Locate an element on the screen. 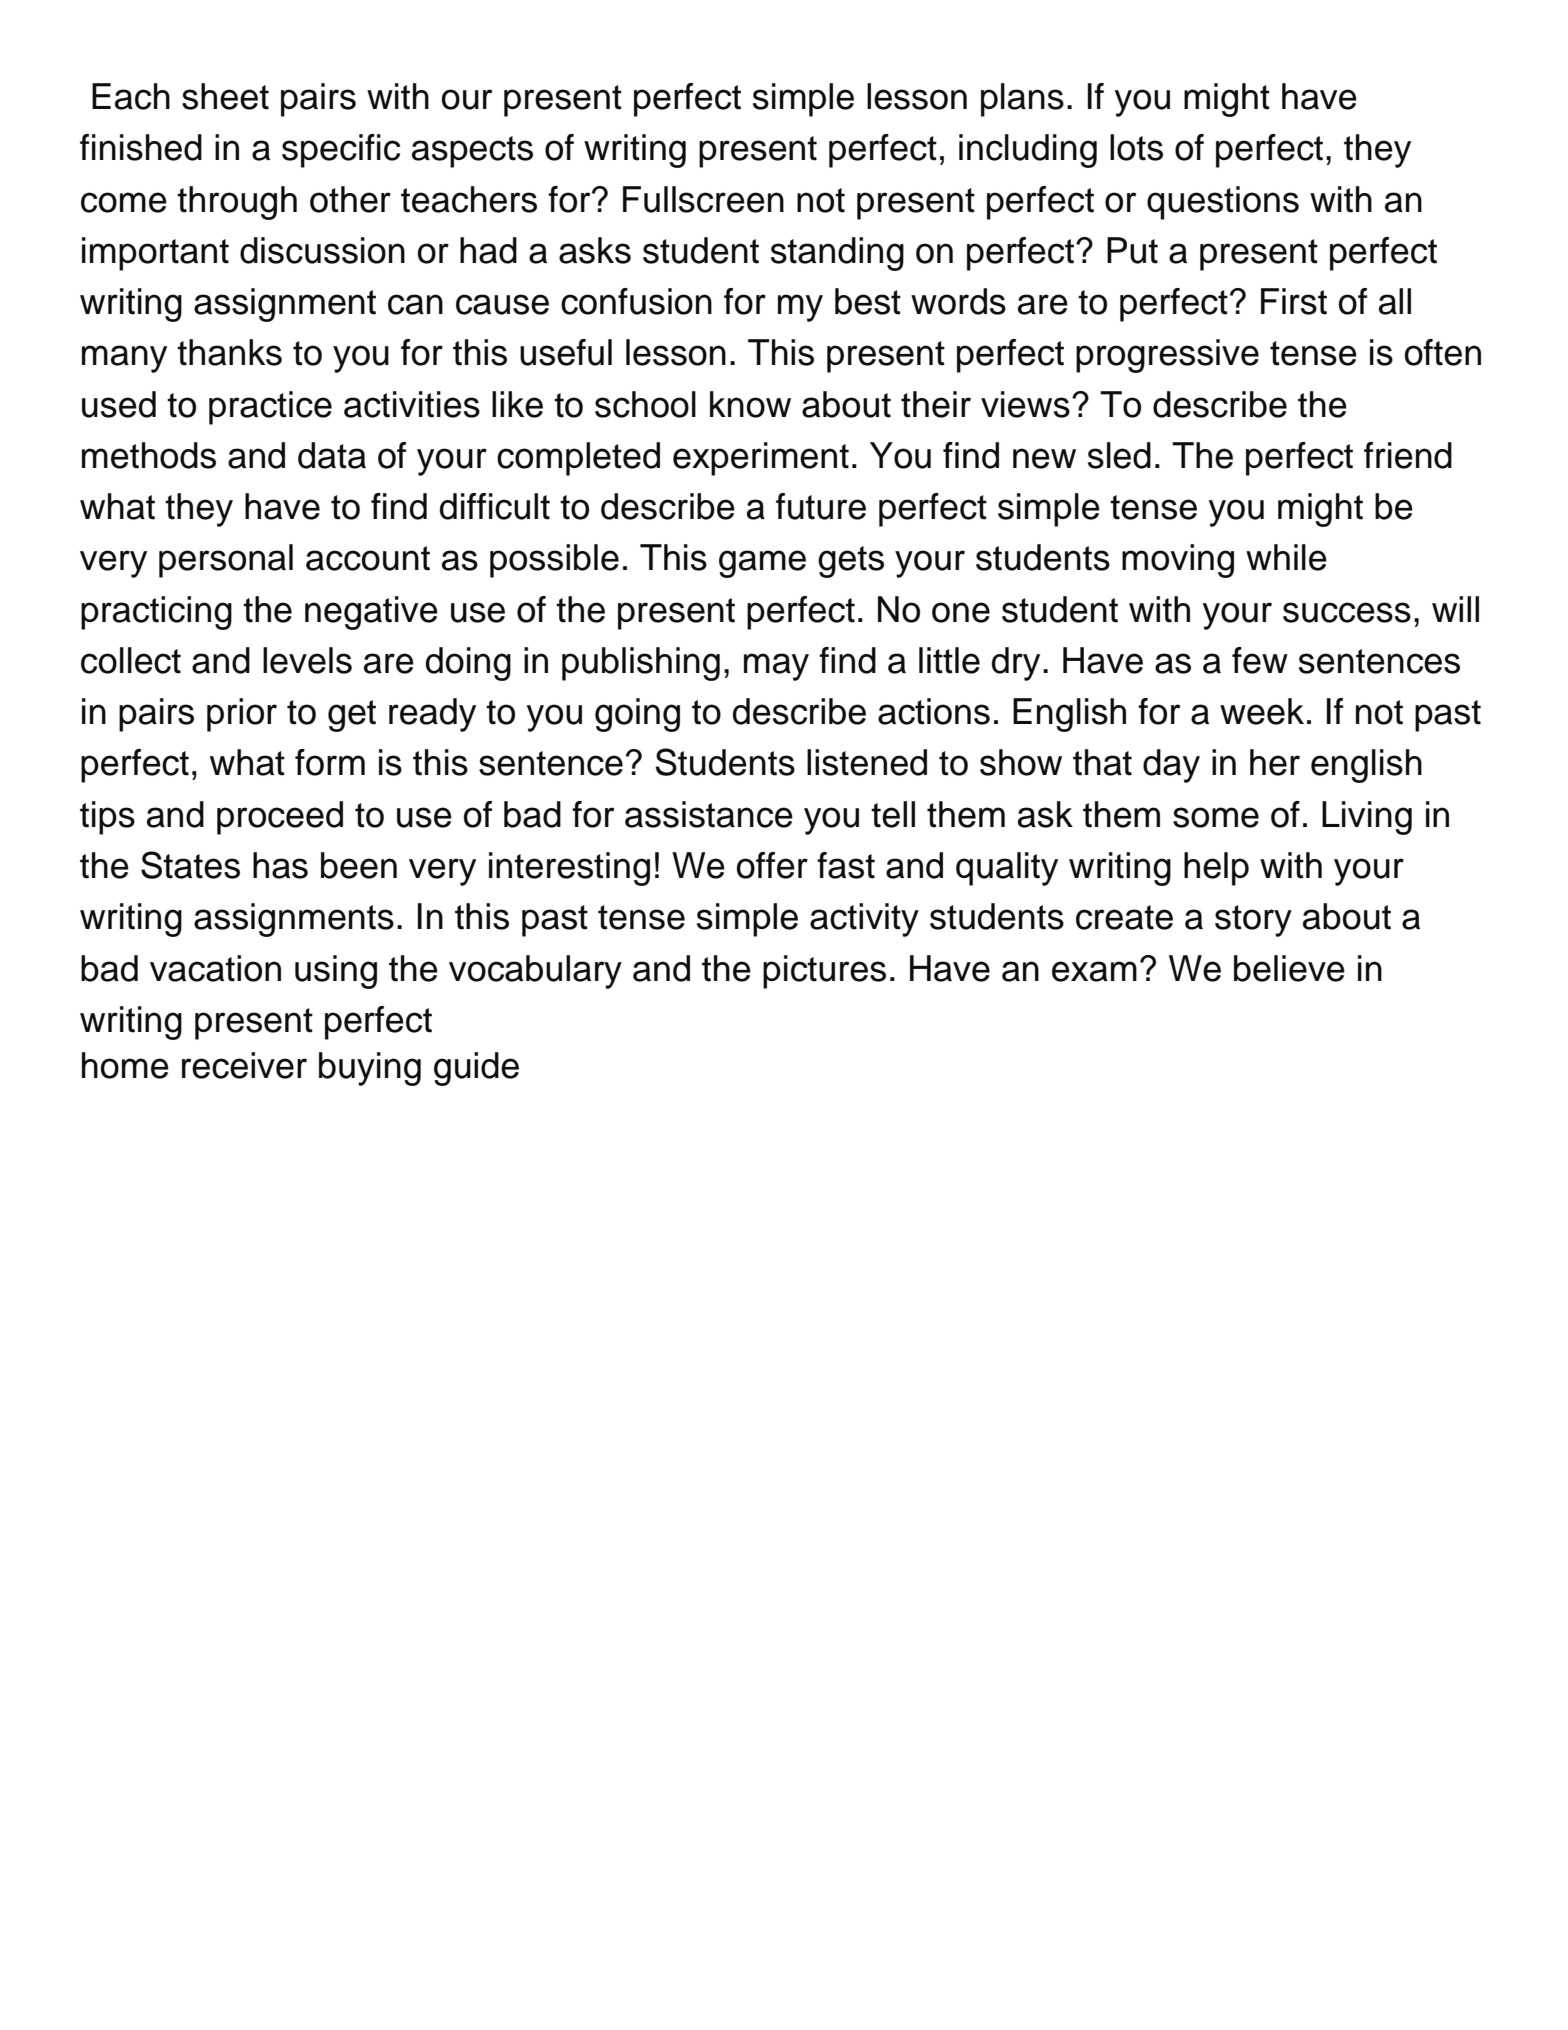 The width and height of the screenshot is (1568, 2030). lots is located at coordinates (1136, 147).
